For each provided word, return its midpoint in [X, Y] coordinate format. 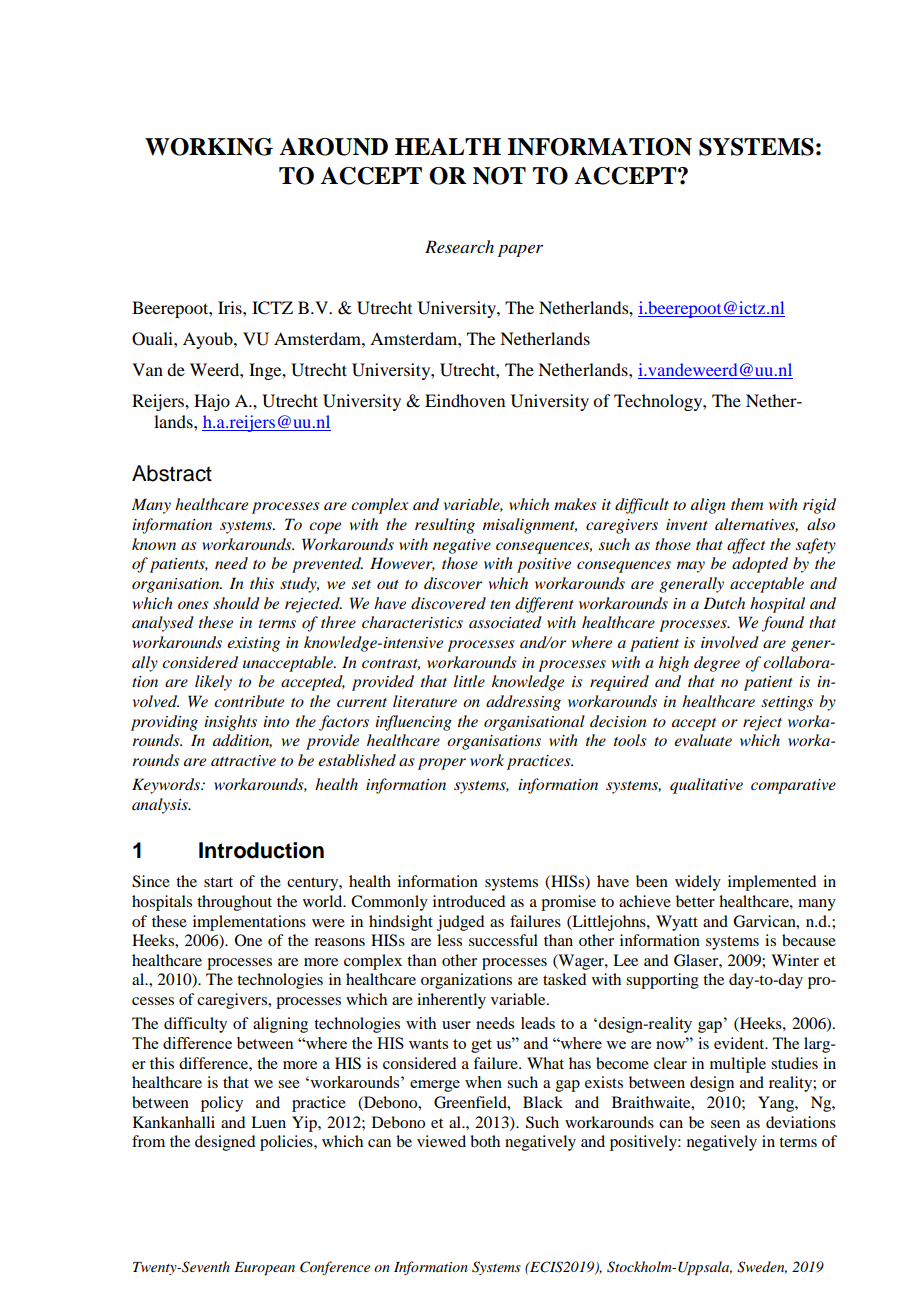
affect [746, 546]
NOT [499, 176]
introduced [469, 901]
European [264, 1269]
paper [520, 251]
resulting [445, 526]
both [485, 1141]
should [236, 603]
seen [725, 1124]
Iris [231, 307]
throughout [234, 903]
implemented [772, 883]
